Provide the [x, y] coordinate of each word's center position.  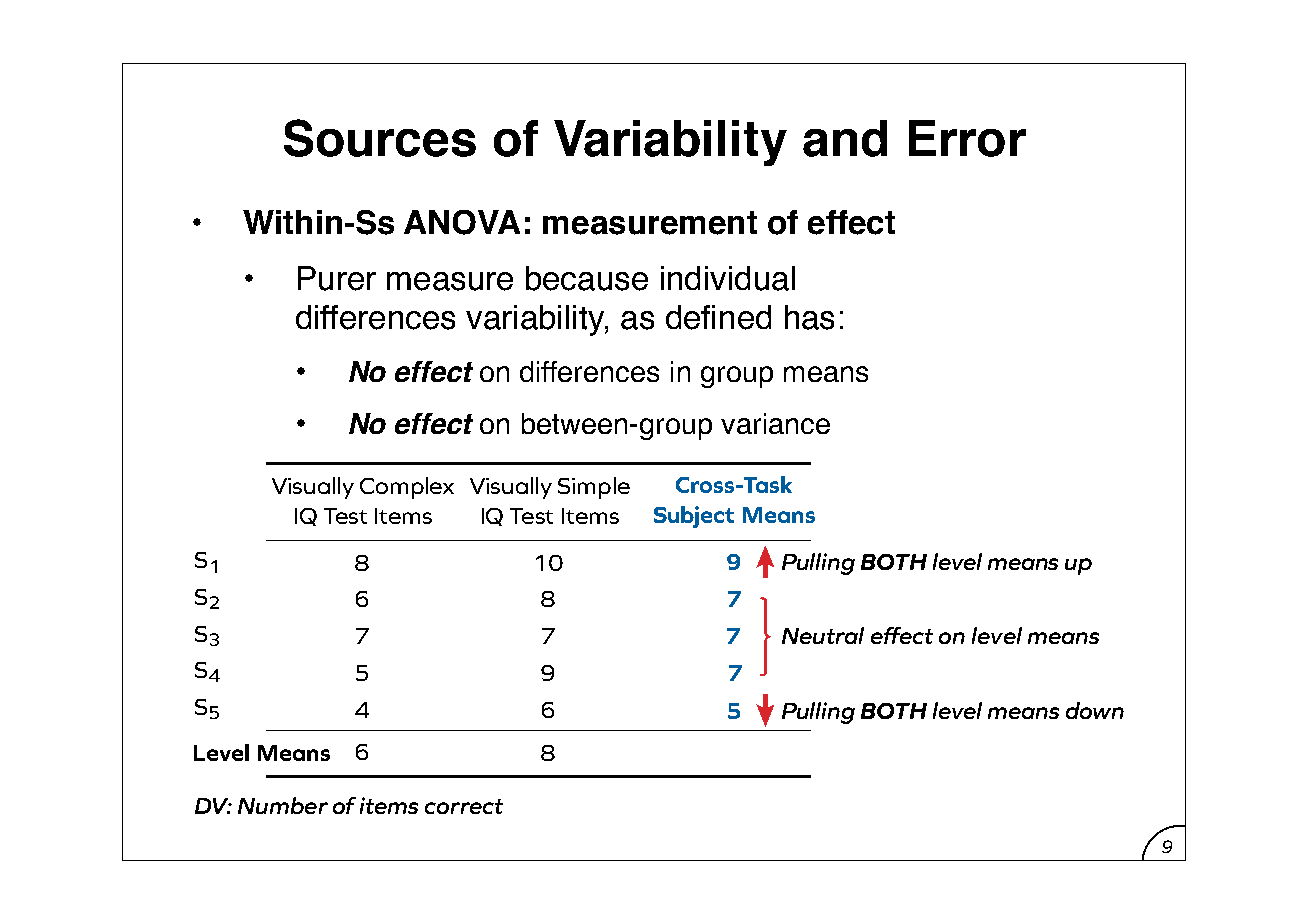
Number [283, 805]
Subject [694, 517]
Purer [337, 278]
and [845, 138]
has [809, 317]
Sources [380, 138]
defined [718, 317]
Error [967, 138]
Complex [407, 488]
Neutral [823, 635]
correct [464, 806]
